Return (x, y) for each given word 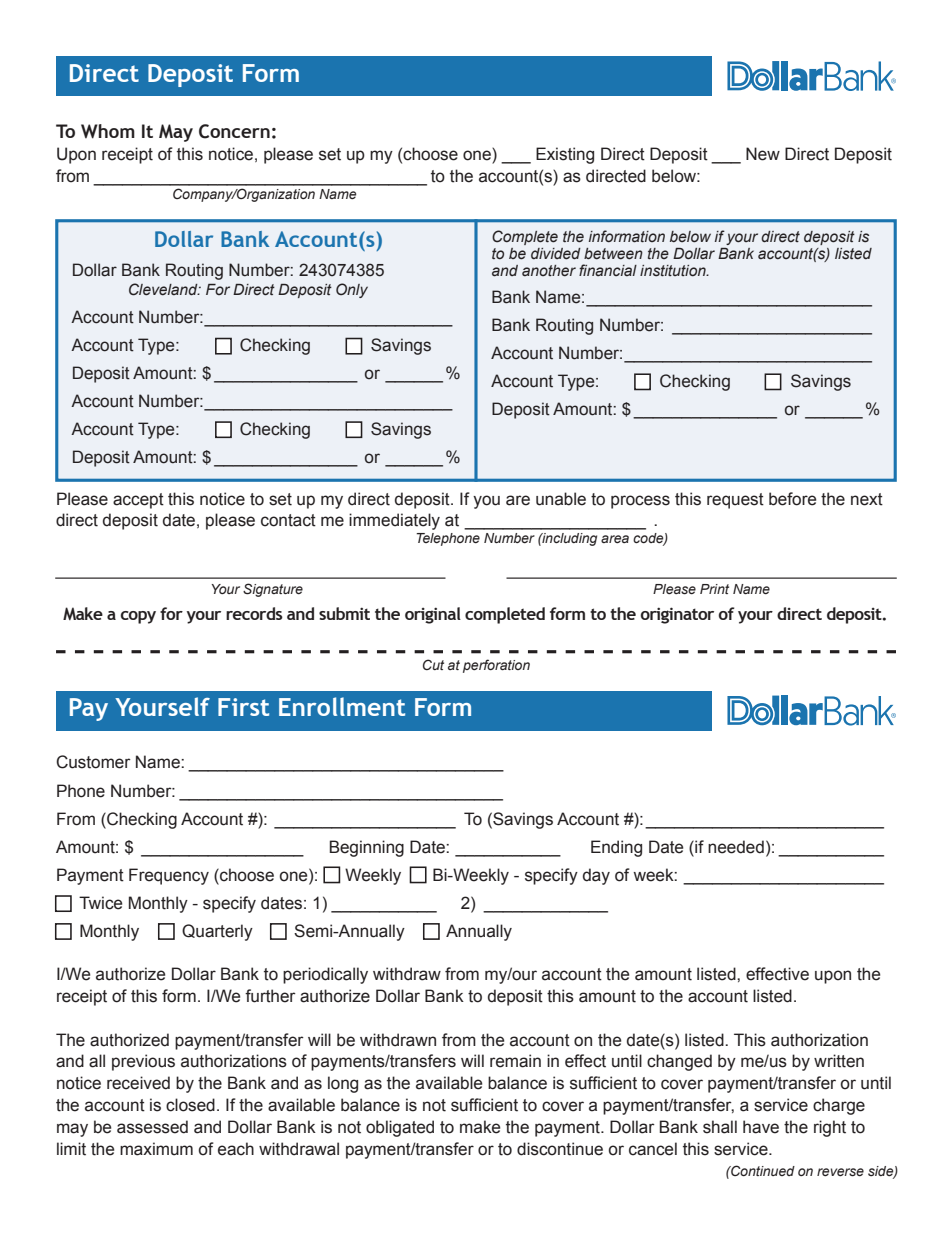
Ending (616, 848)
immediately (394, 521)
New (763, 154)
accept (138, 501)
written (839, 1061)
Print (714, 589)
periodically (325, 975)
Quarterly (217, 932)
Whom (108, 131)
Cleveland (164, 289)
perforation (496, 666)
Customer (93, 762)
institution (674, 271)
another (549, 271)
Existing (565, 155)
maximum (156, 1149)
